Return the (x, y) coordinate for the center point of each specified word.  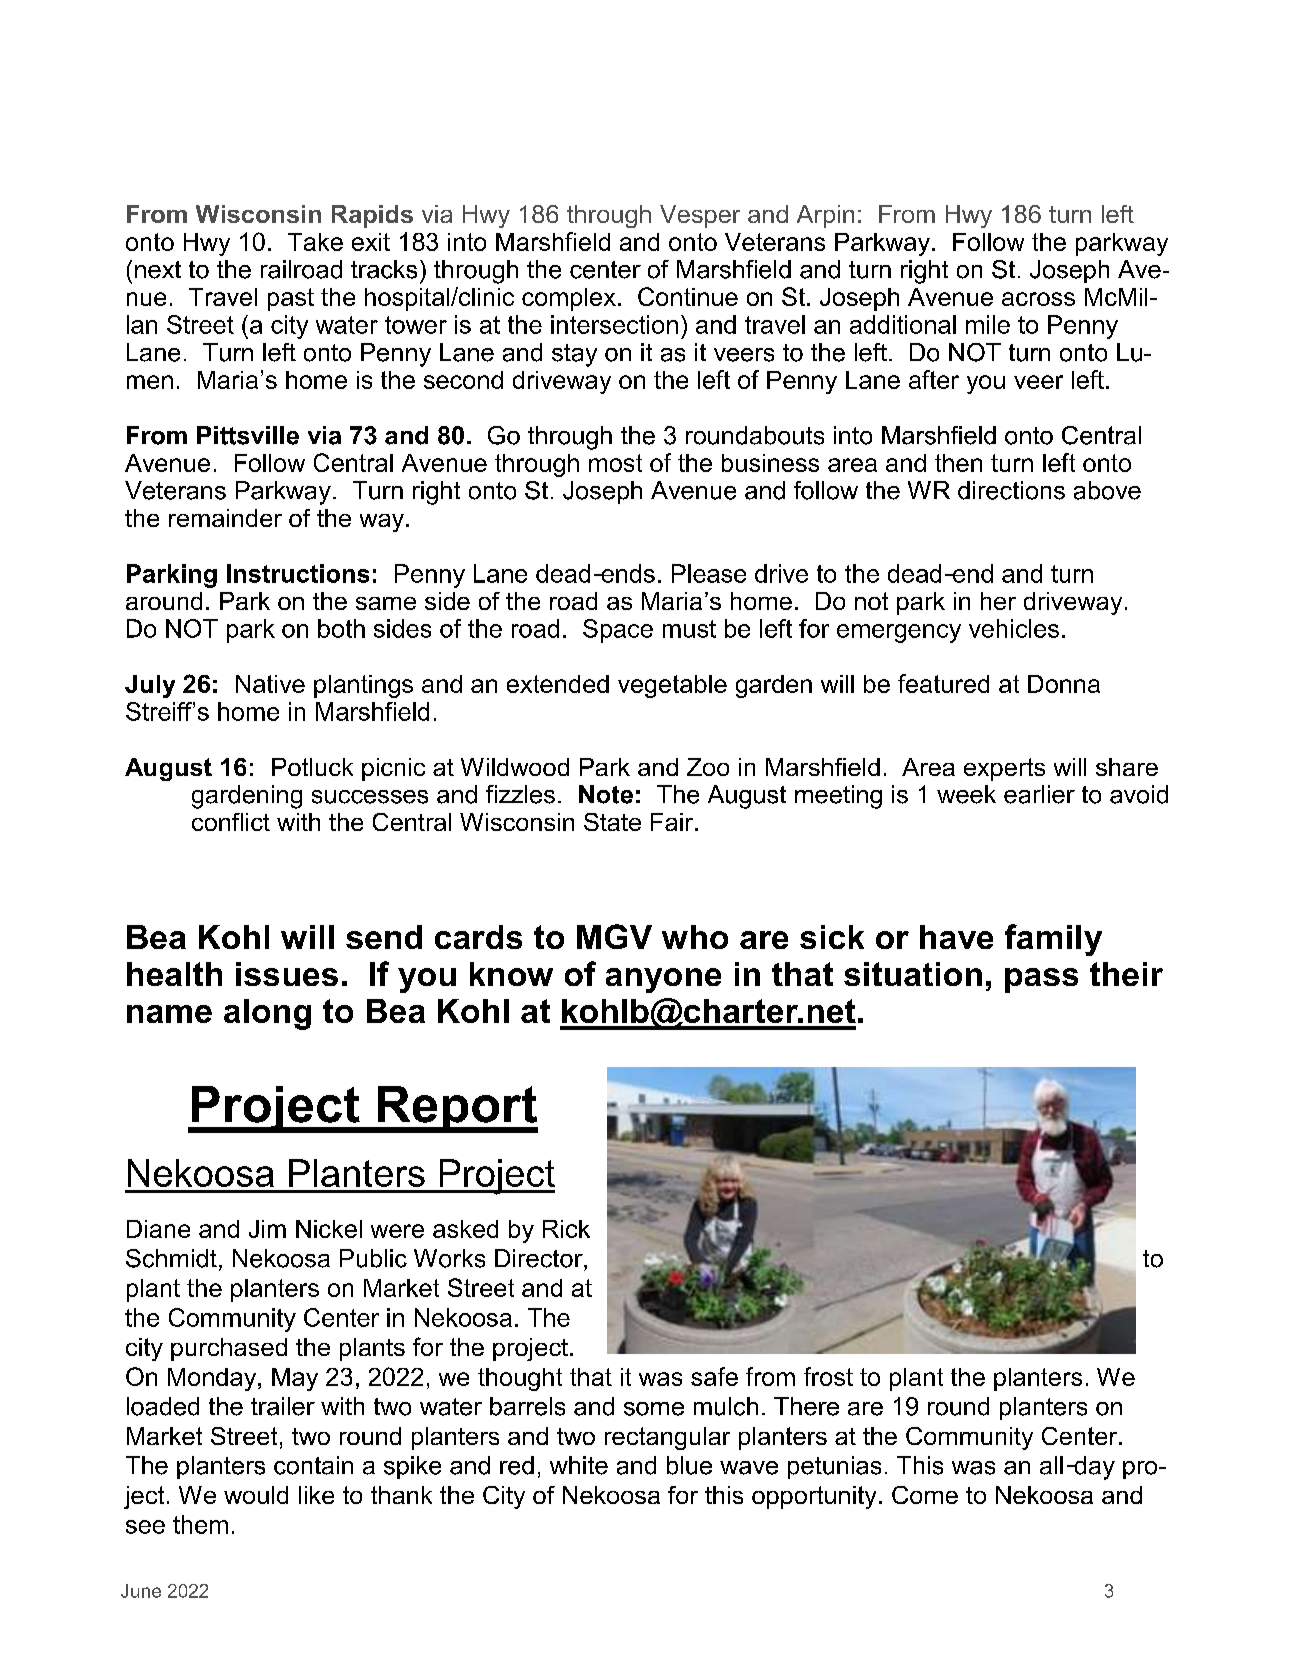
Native (270, 684)
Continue (688, 296)
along (267, 1014)
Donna (1064, 684)
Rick (566, 1229)
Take (315, 242)
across (1038, 299)
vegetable (672, 686)
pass (1041, 980)
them (200, 1524)
